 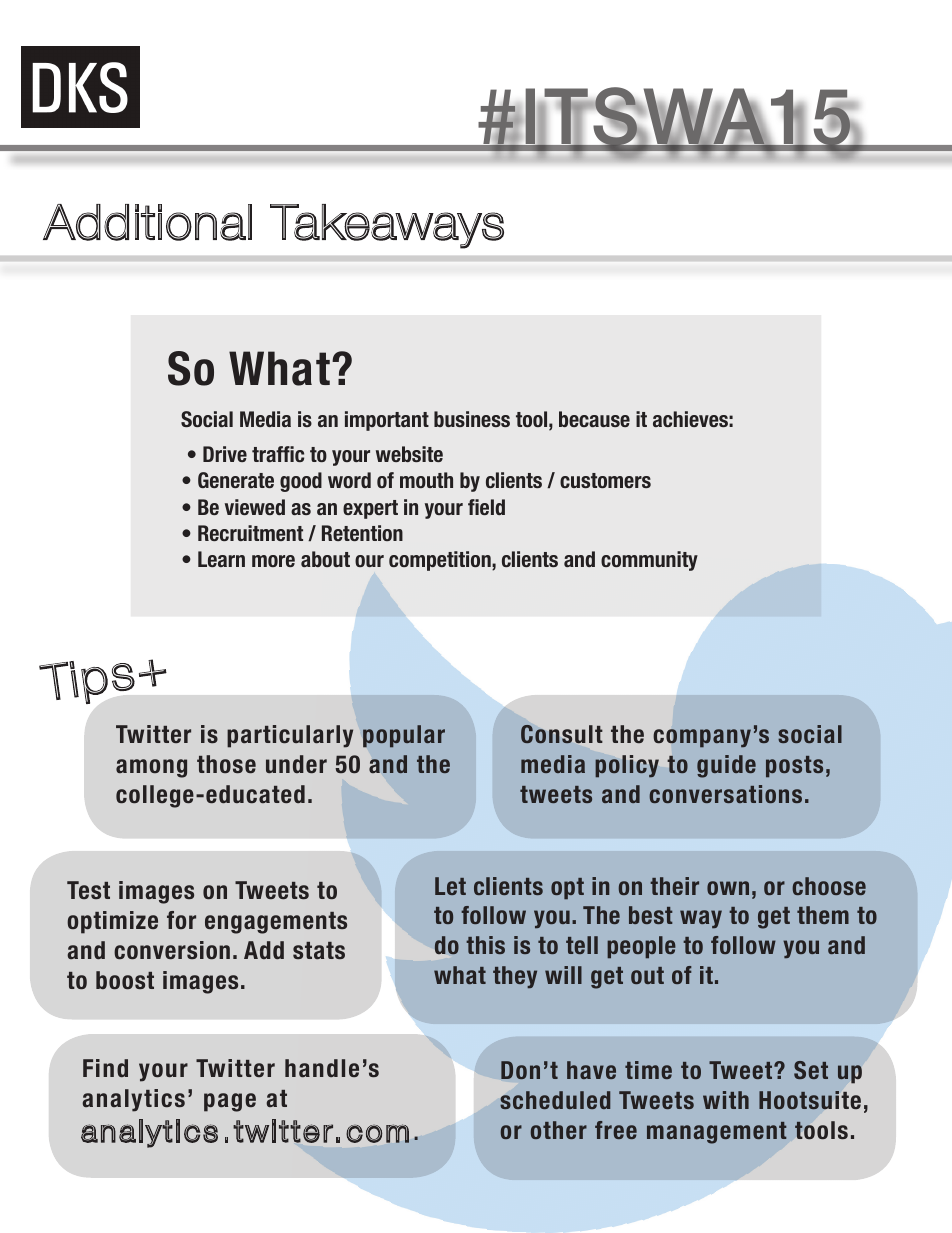 What do you see at coordinates (404, 736) in the screenshot?
I see `popular` at bounding box center [404, 736].
